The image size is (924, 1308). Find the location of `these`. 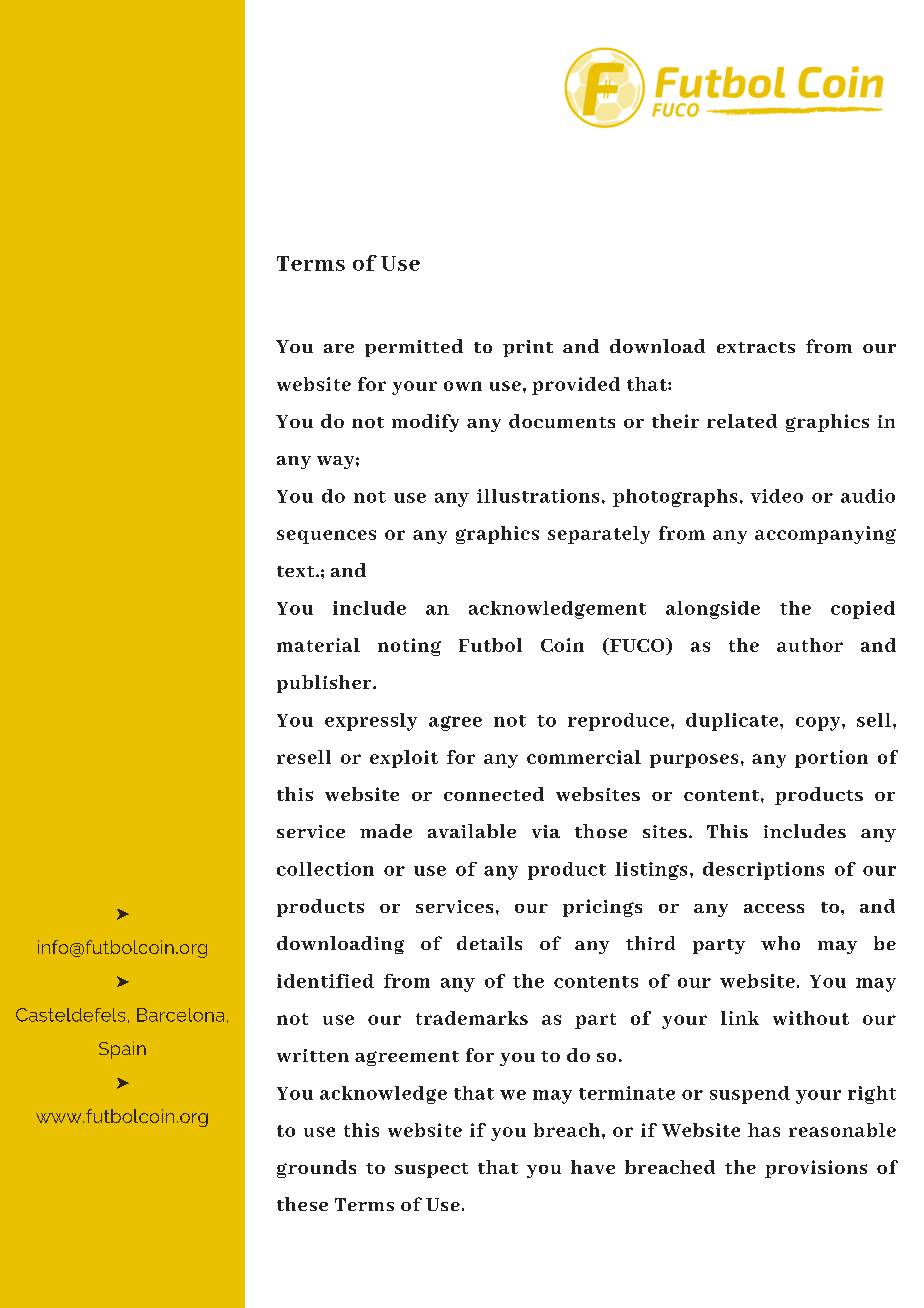

these is located at coordinates (302, 1204).
